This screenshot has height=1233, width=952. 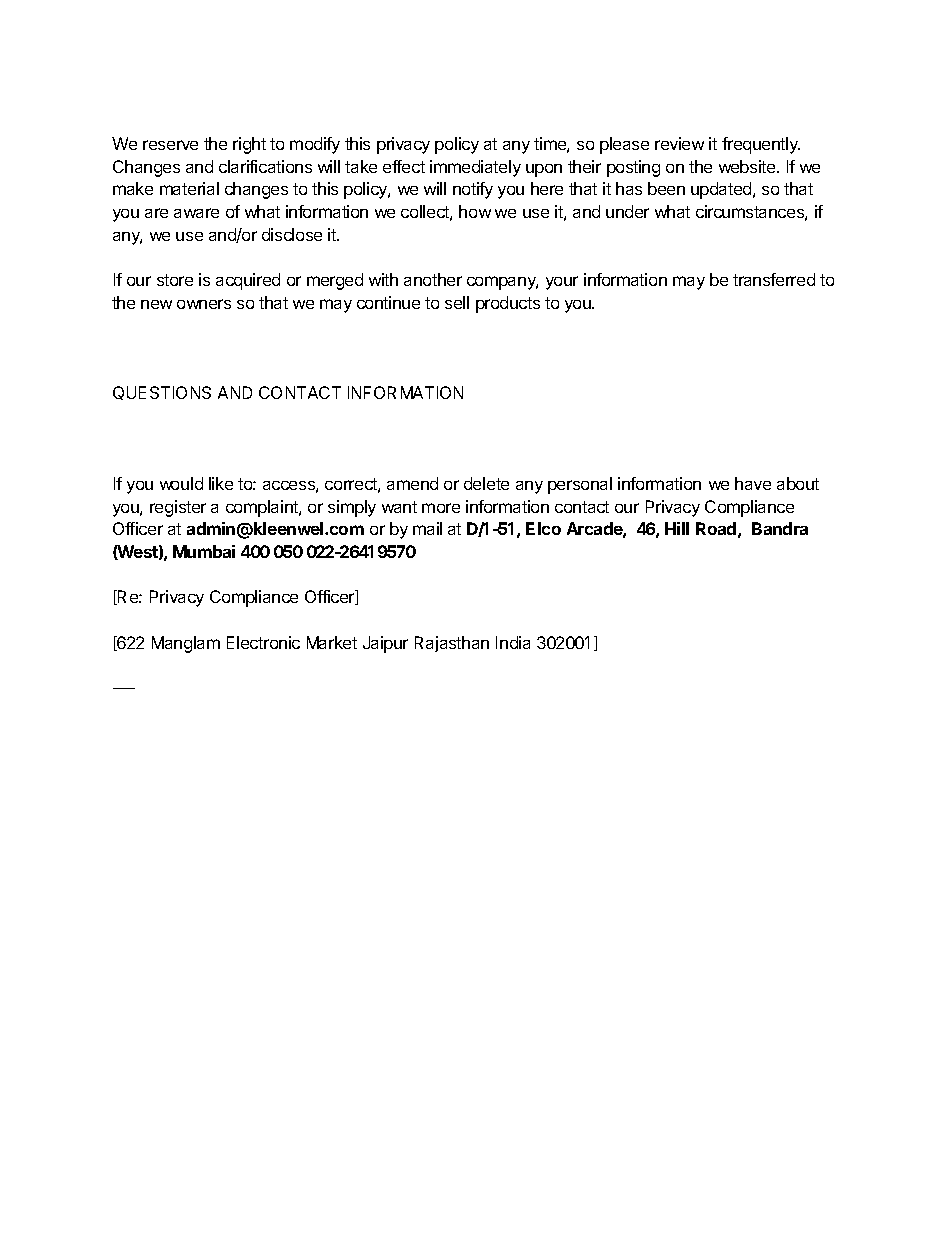 What do you see at coordinates (774, 279) in the screenshot?
I see `transferred` at bounding box center [774, 279].
